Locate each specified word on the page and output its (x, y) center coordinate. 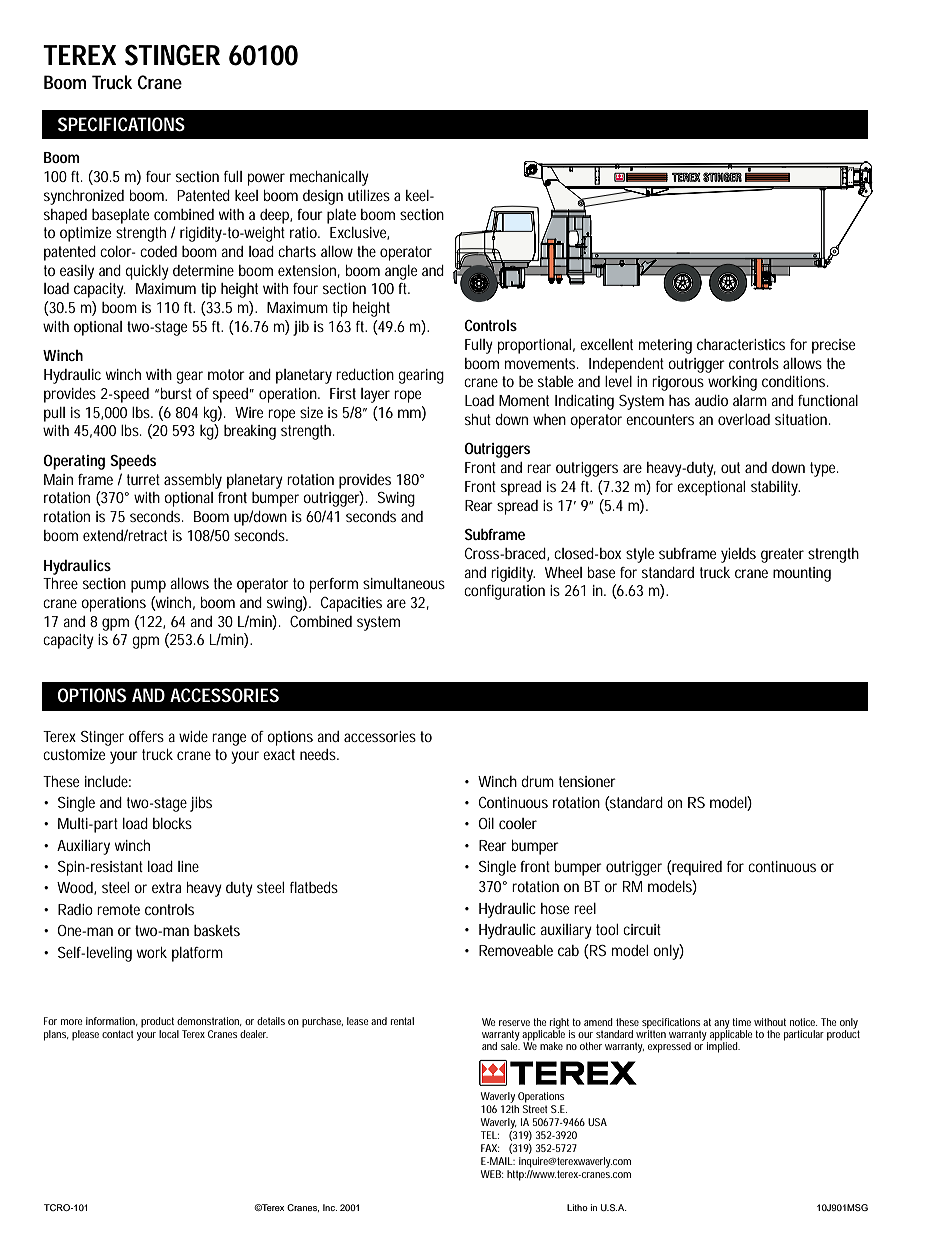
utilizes (369, 195)
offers (146, 736)
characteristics (741, 344)
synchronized (84, 197)
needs (319, 754)
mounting (802, 574)
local (169, 1034)
